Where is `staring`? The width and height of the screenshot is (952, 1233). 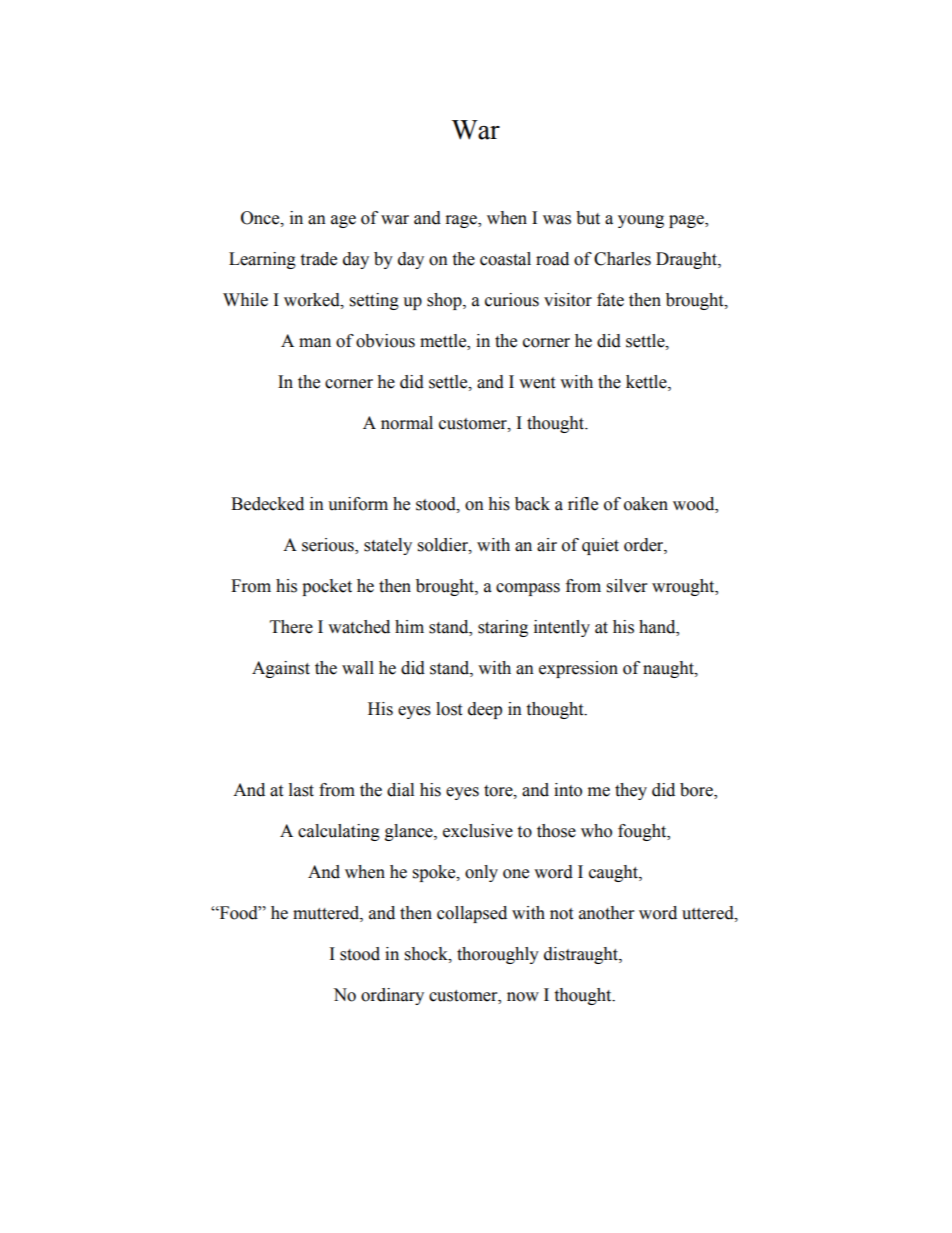 staring is located at coordinates (503, 628).
